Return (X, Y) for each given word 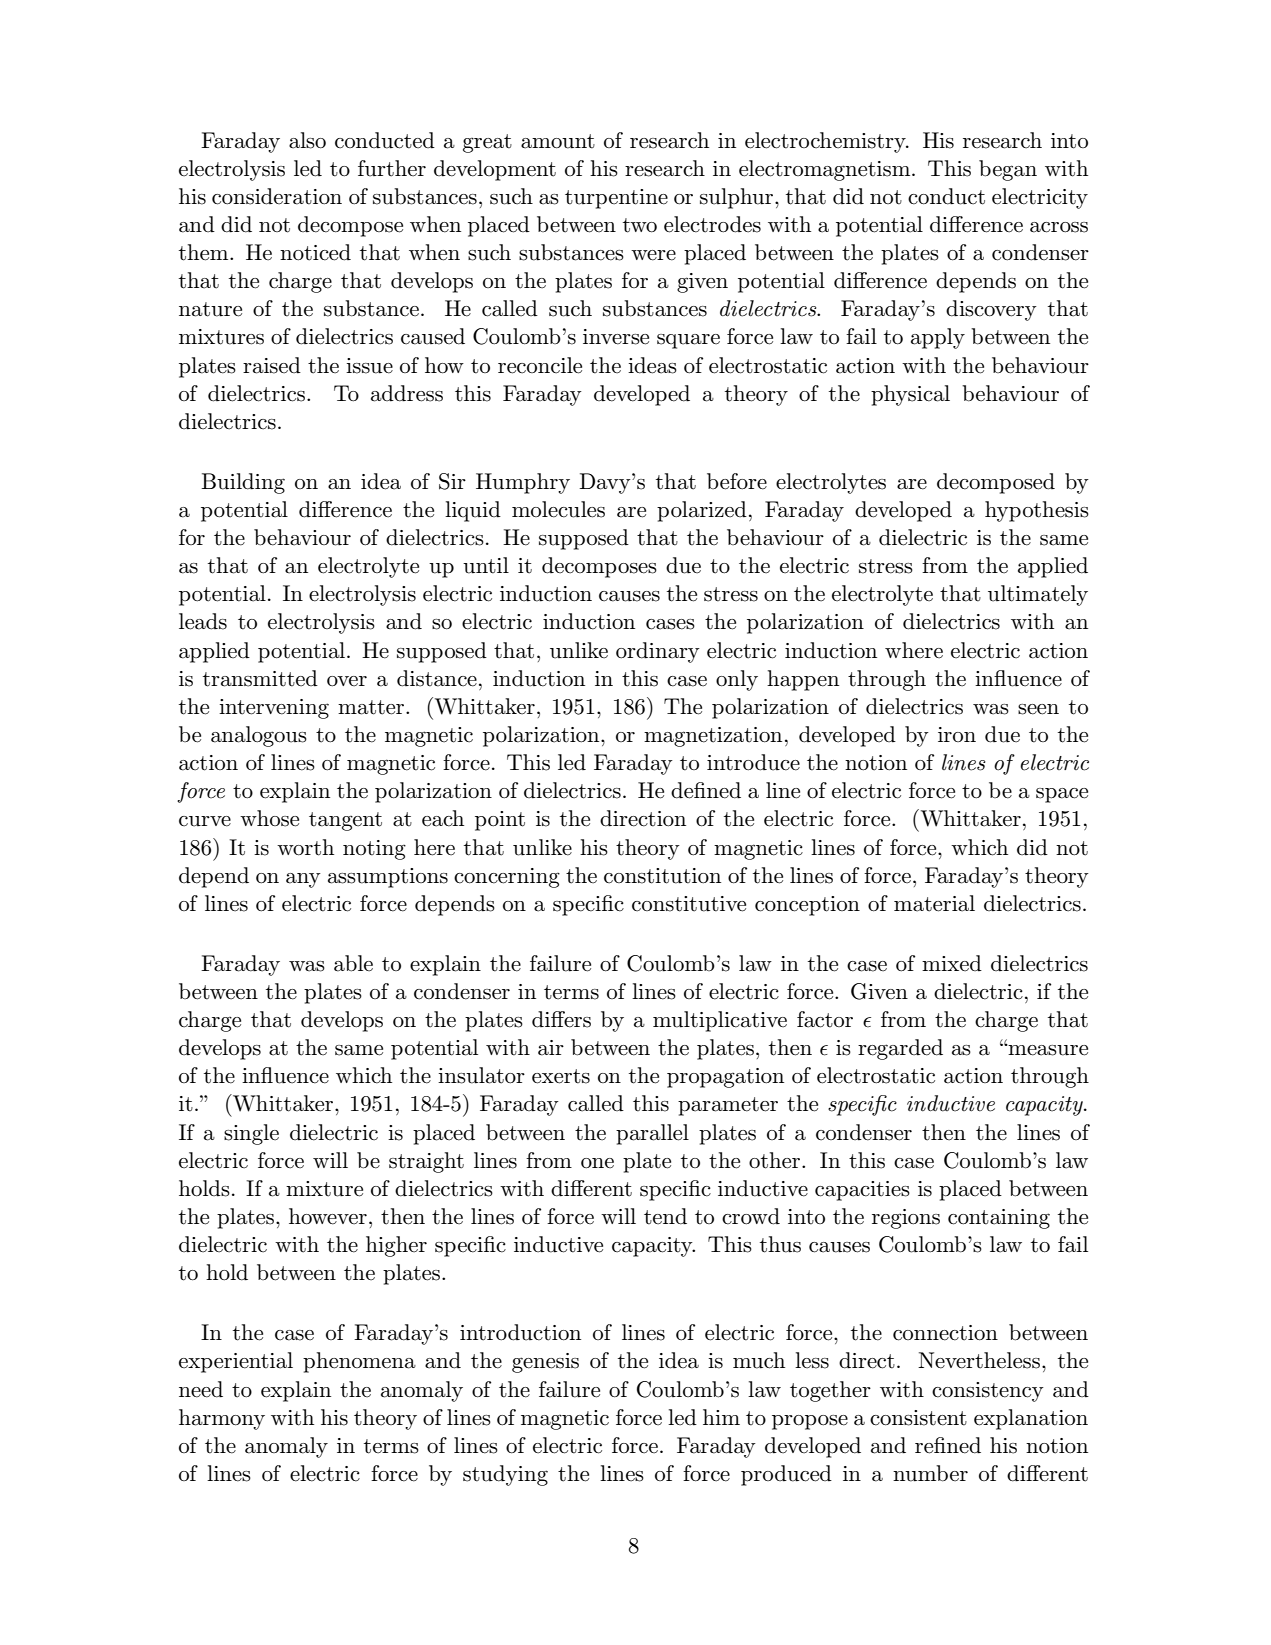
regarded (900, 1049)
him (721, 1417)
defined (706, 790)
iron (957, 734)
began (1008, 170)
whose (269, 818)
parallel (652, 1134)
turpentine (616, 199)
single (251, 1134)
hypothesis (1037, 511)
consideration (277, 196)
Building (243, 483)
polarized (702, 511)
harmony (222, 1419)
